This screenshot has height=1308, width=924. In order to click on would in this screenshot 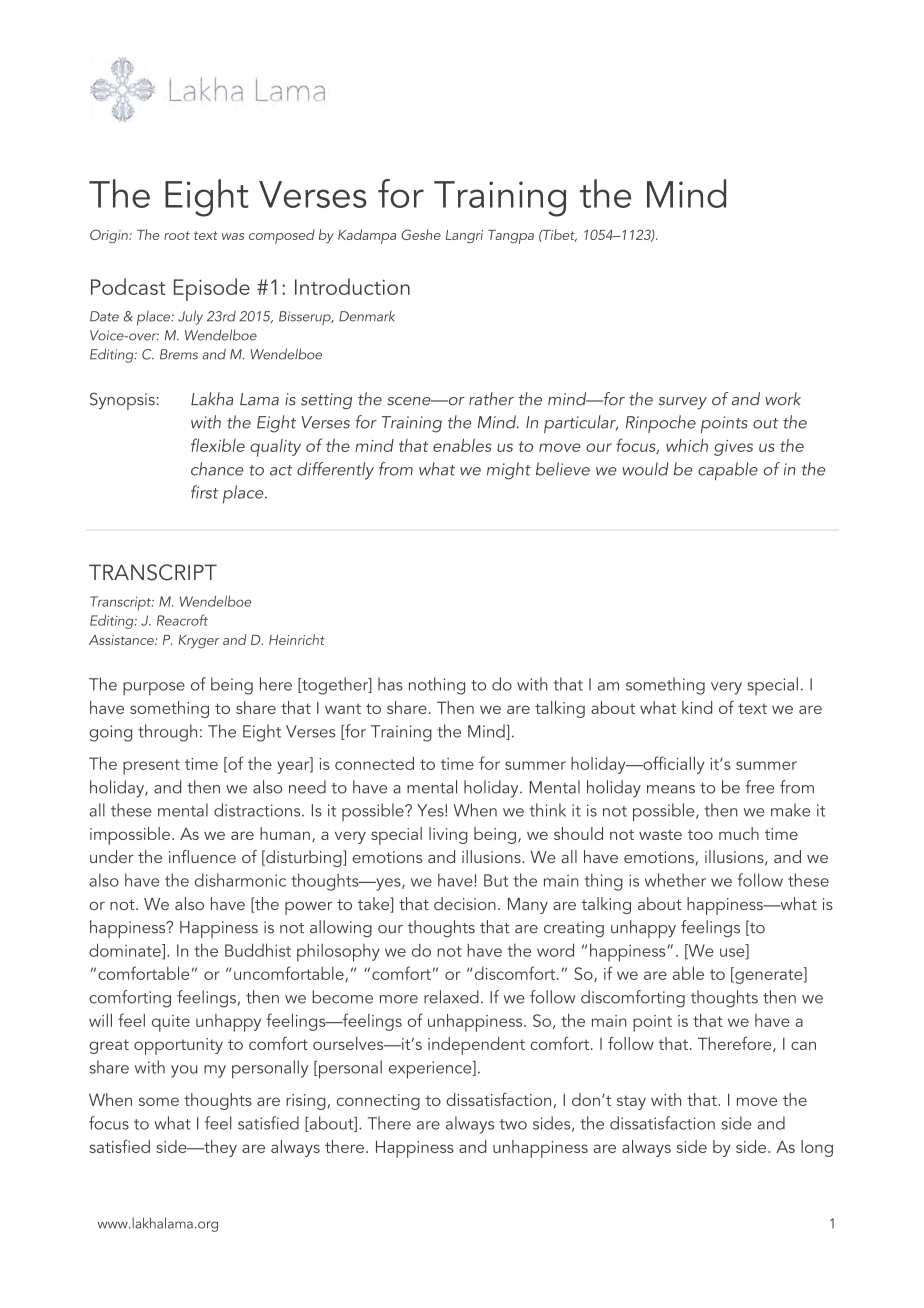, I will do `click(646, 469)`.
